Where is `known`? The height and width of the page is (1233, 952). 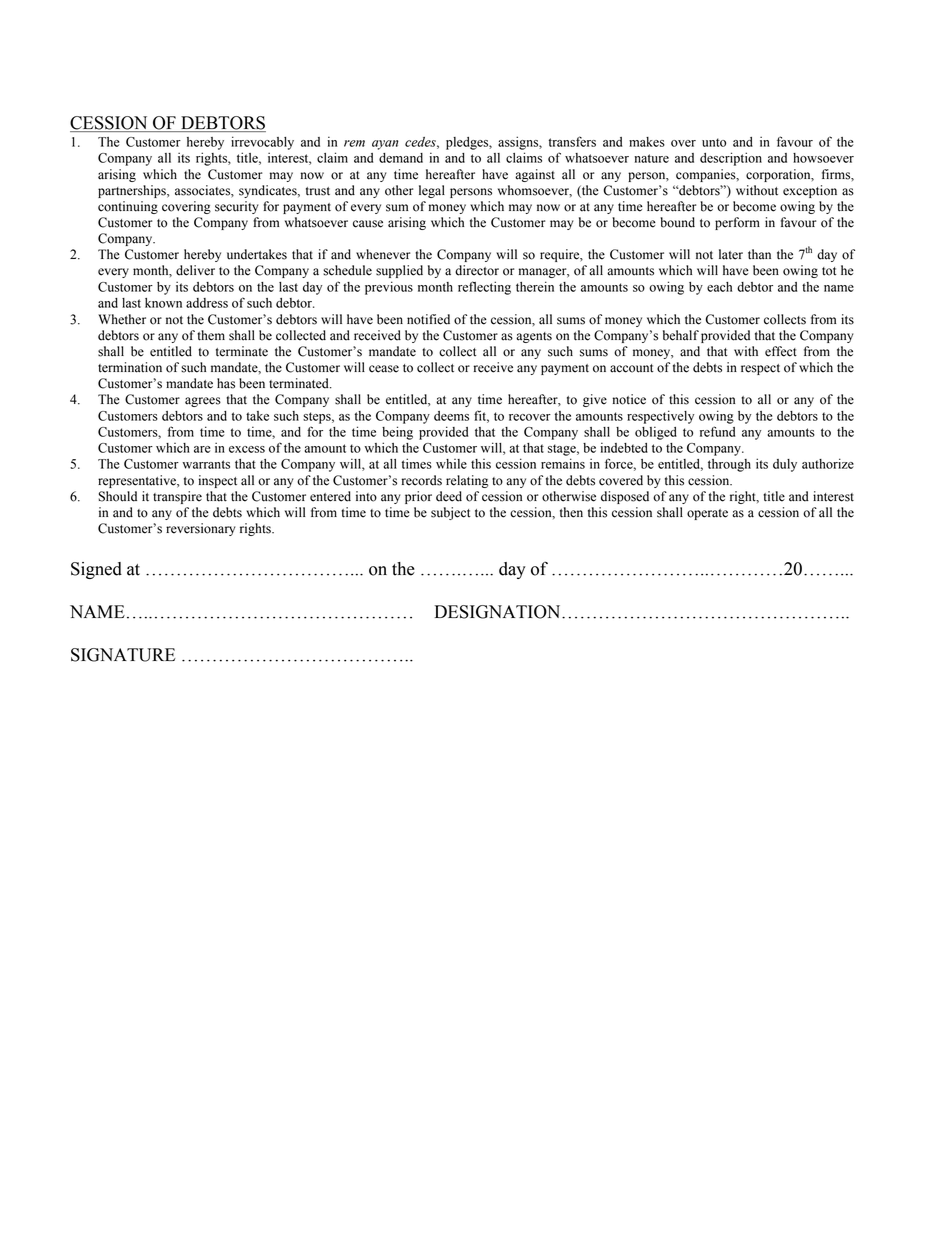
known is located at coordinates (163, 303).
